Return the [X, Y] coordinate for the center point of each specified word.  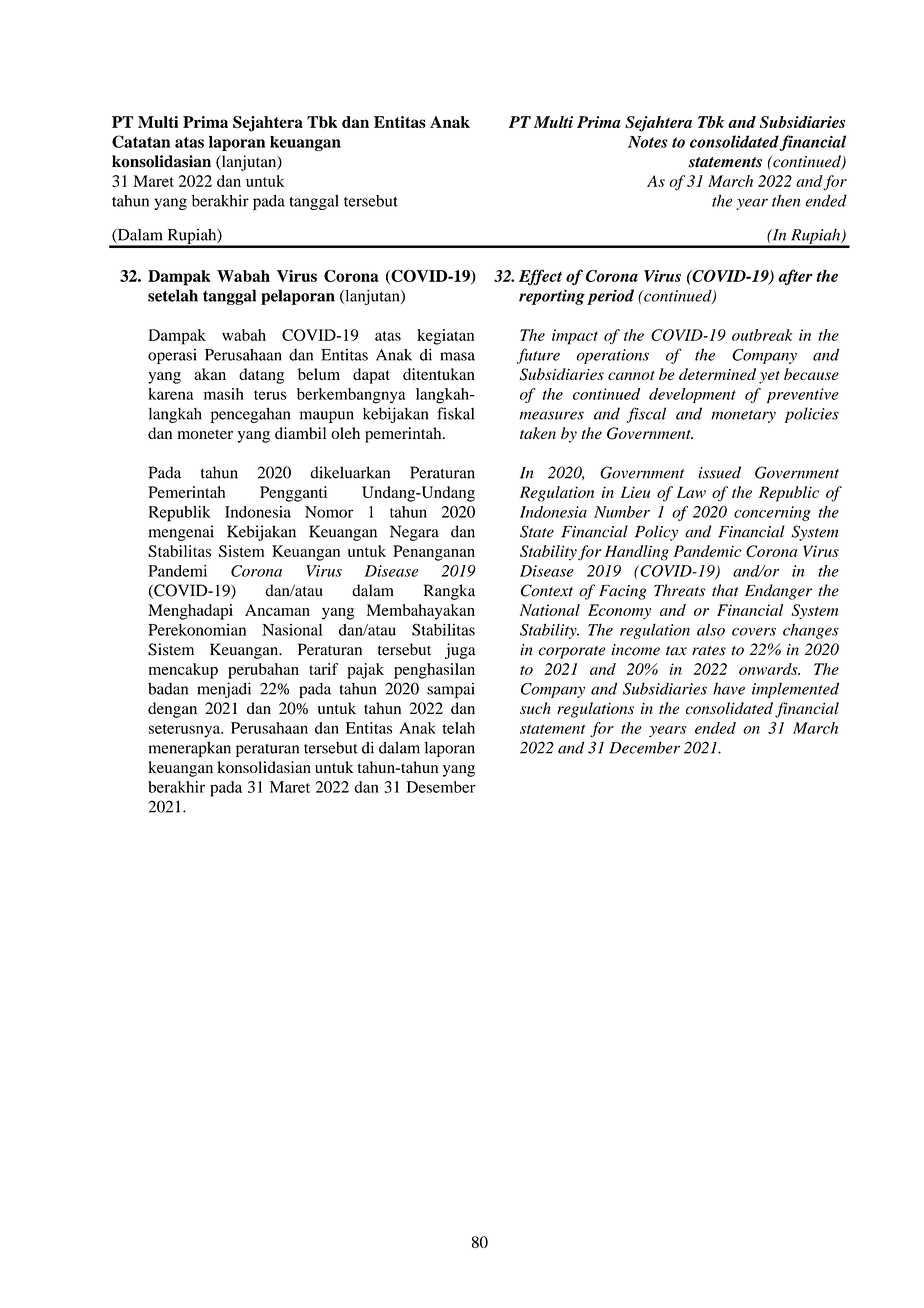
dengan [172, 710]
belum [319, 374]
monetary [743, 416]
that [725, 590]
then [786, 200]
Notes [648, 142]
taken [538, 433]
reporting [552, 297]
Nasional [292, 630]
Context [547, 590]
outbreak [762, 335]
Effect [540, 277]
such [535, 708]
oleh [345, 433]
